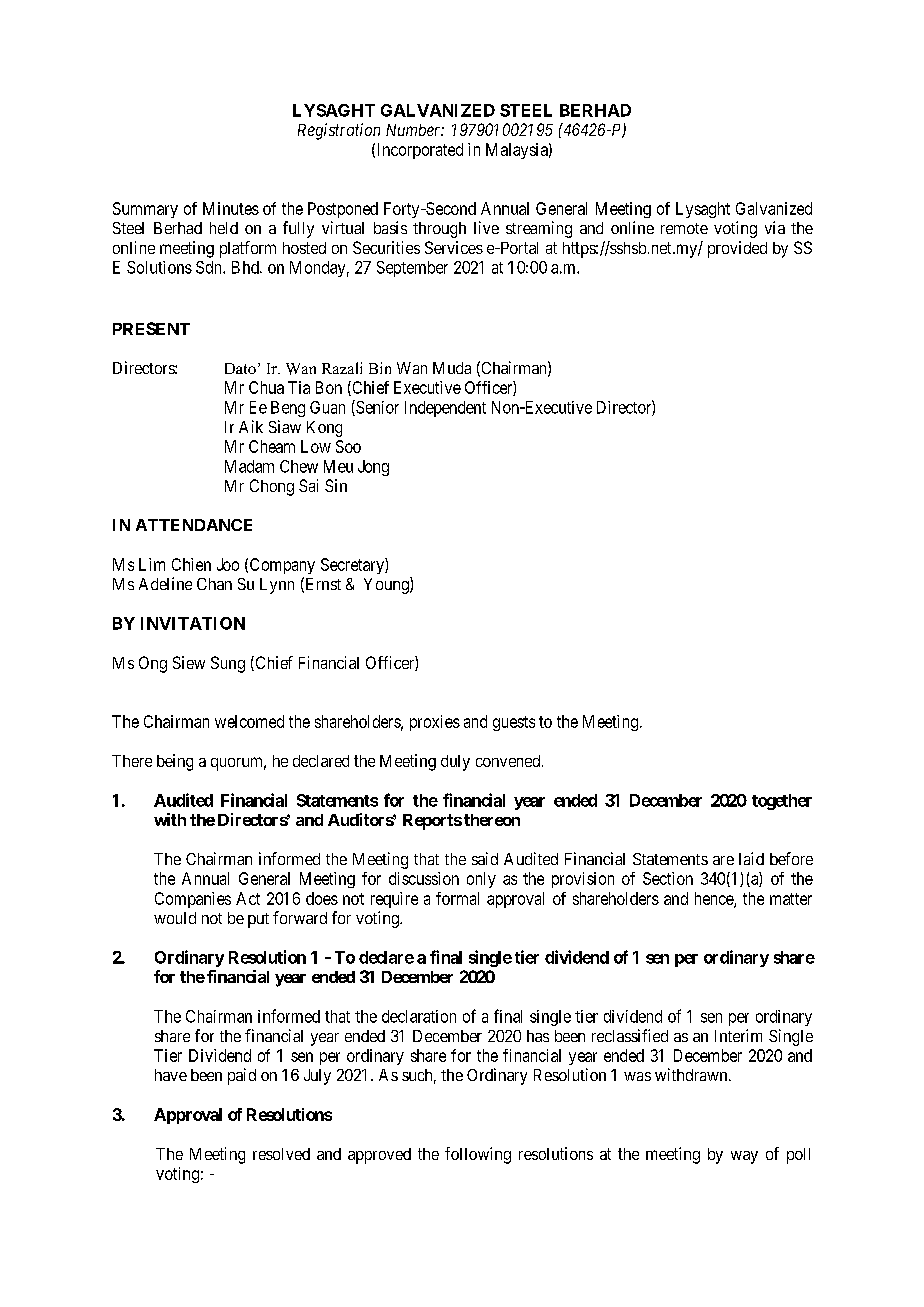  I want to click on Minutes, so click(231, 208).
